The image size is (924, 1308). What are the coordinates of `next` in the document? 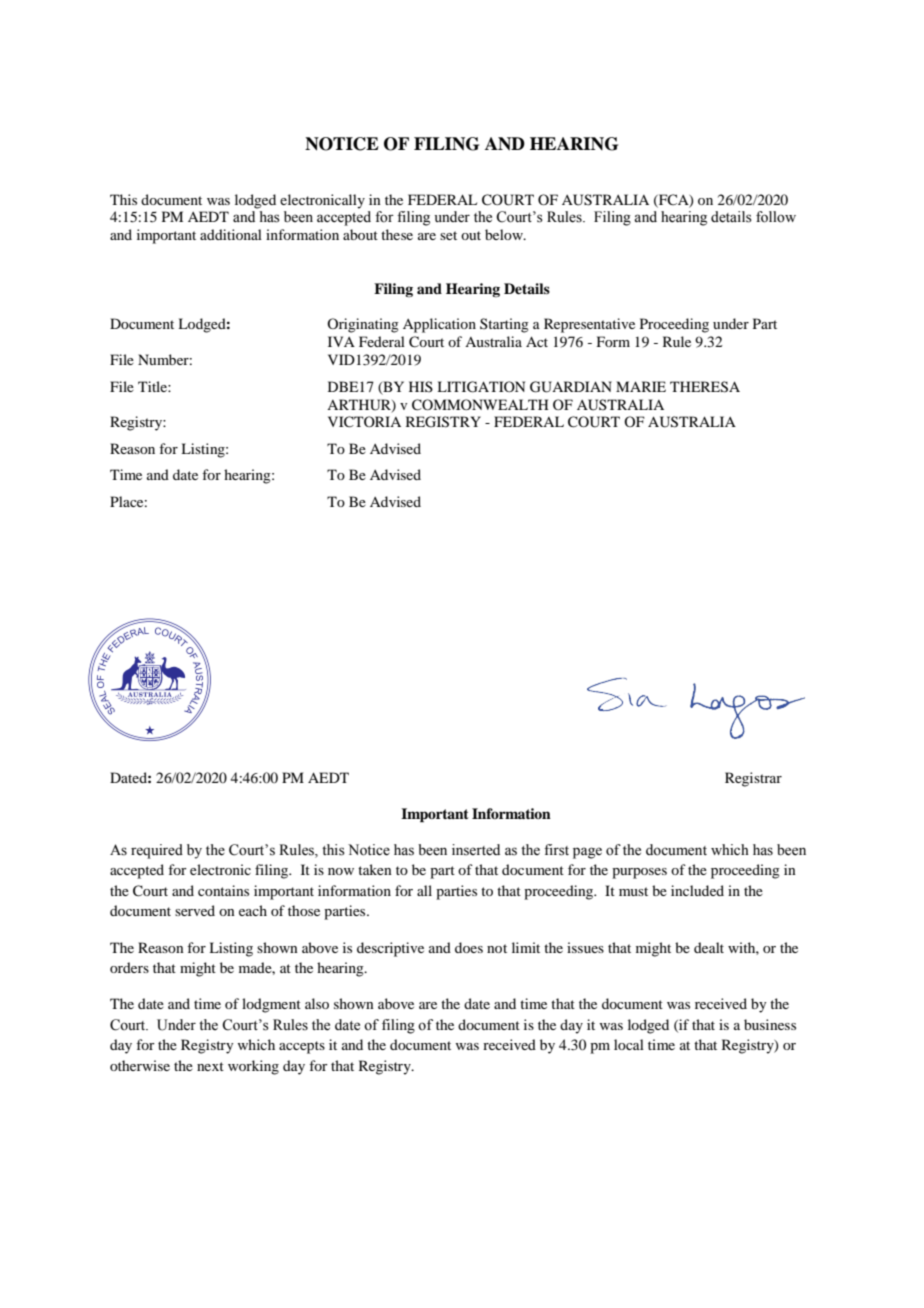 It's located at (210, 1066).
